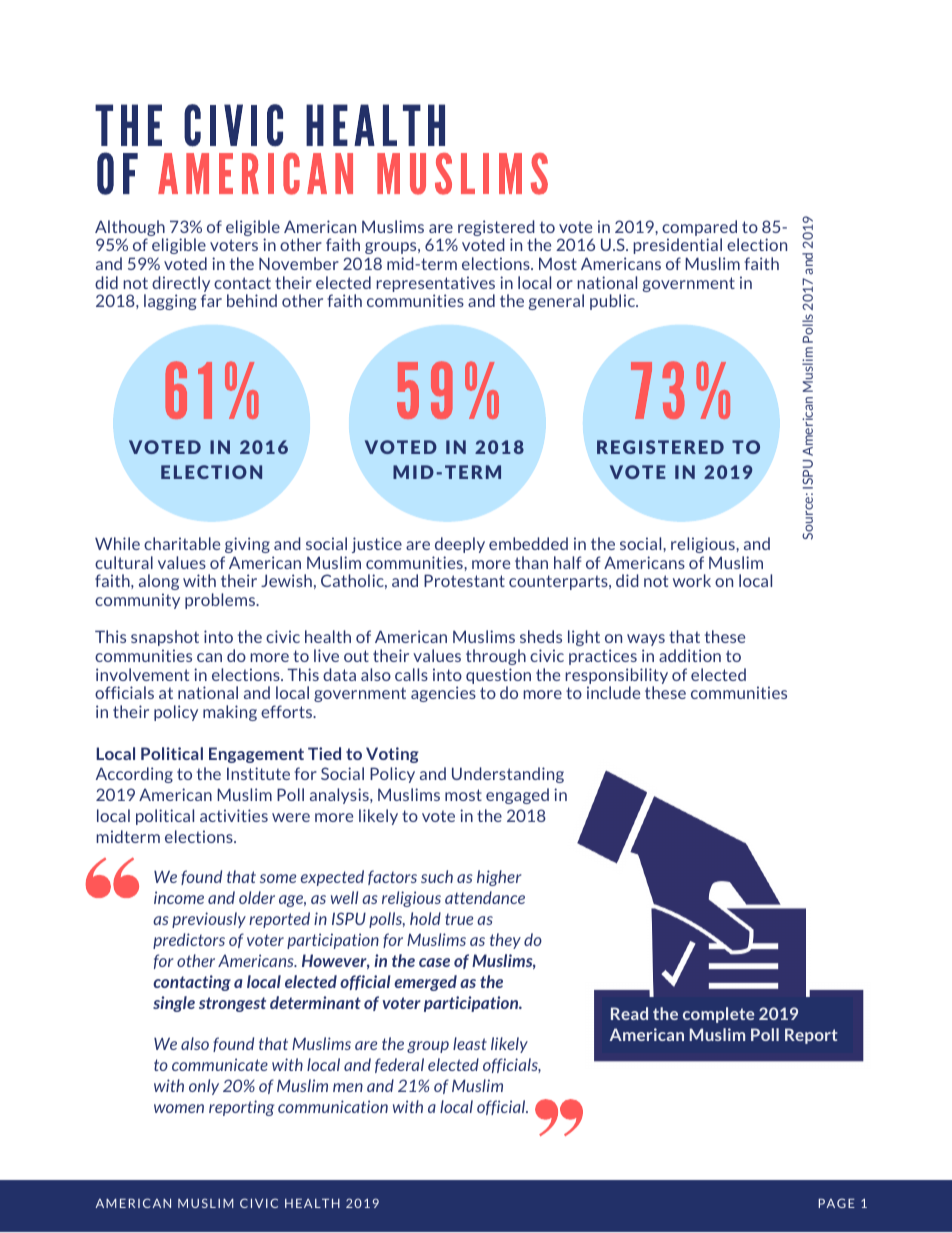  Describe the element at coordinates (333, 1106) in the screenshot. I see `communication` at that location.
